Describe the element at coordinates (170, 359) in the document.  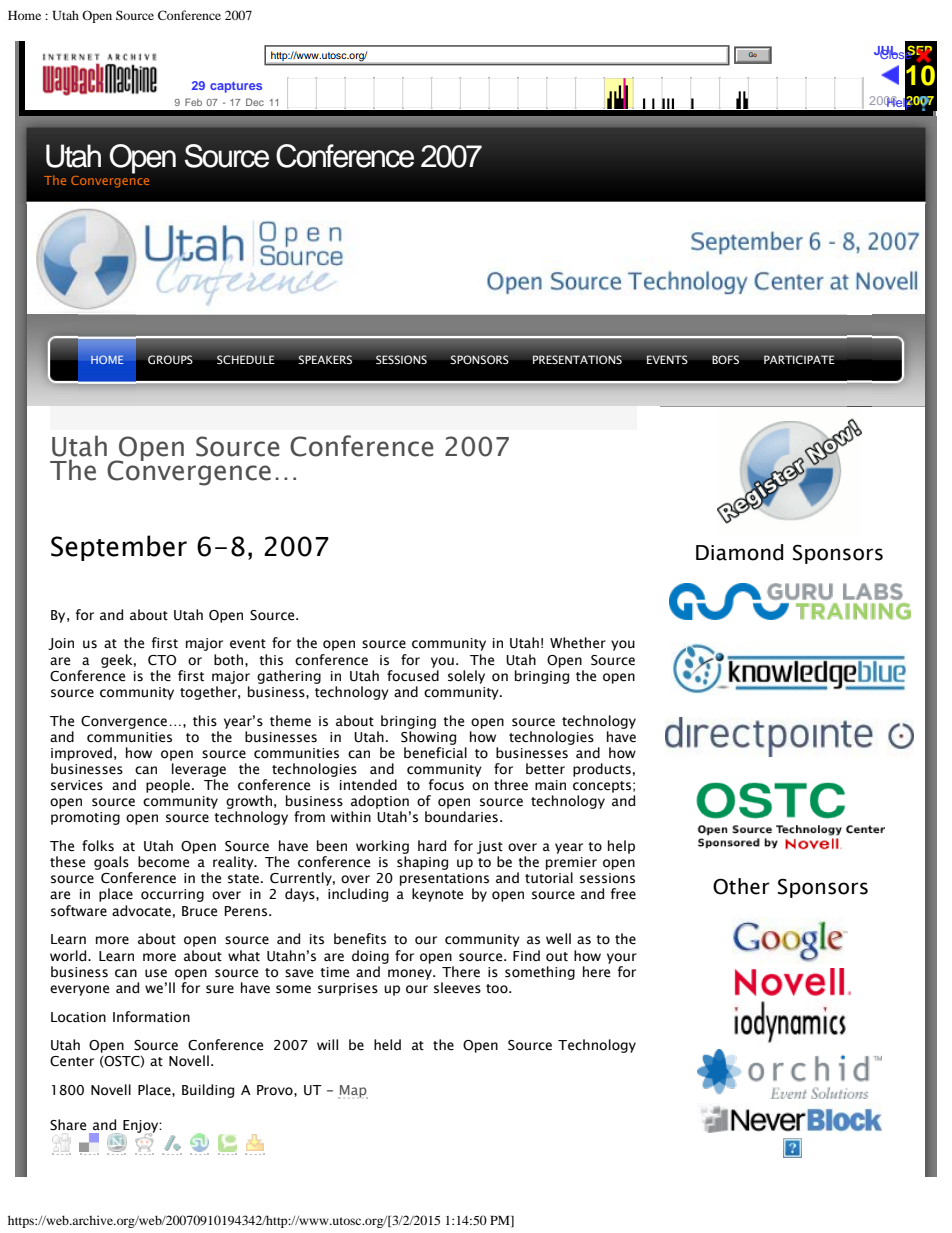
I see `GROUPS` at that location.
